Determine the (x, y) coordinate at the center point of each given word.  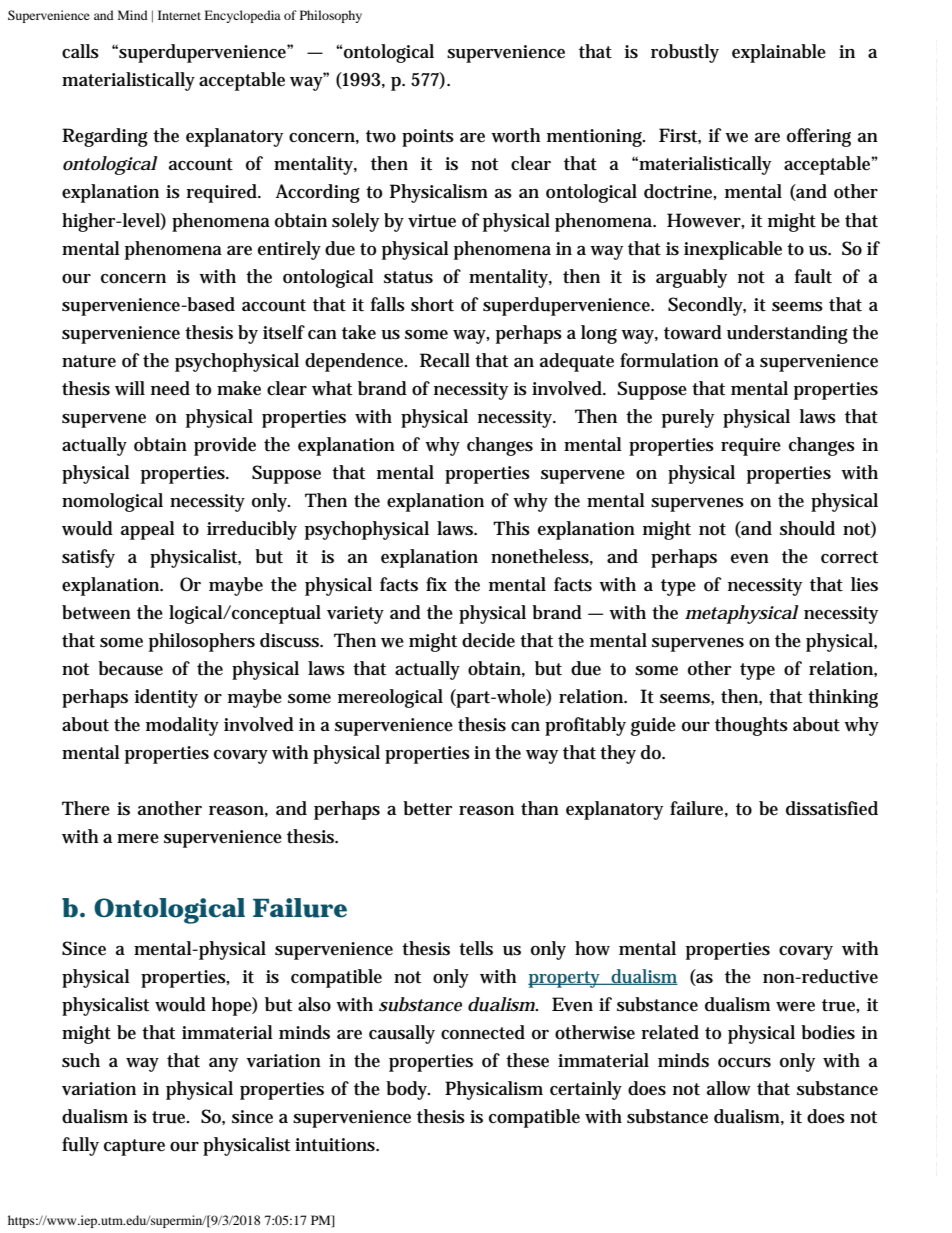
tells (476, 948)
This (511, 528)
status (408, 277)
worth (515, 135)
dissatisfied (832, 808)
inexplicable (733, 250)
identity (166, 698)
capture (134, 1147)
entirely (289, 250)
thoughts (751, 726)
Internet (179, 15)
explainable (779, 53)
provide (225, 446)
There (86, 808)
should (807, 528)
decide (488, 640)
